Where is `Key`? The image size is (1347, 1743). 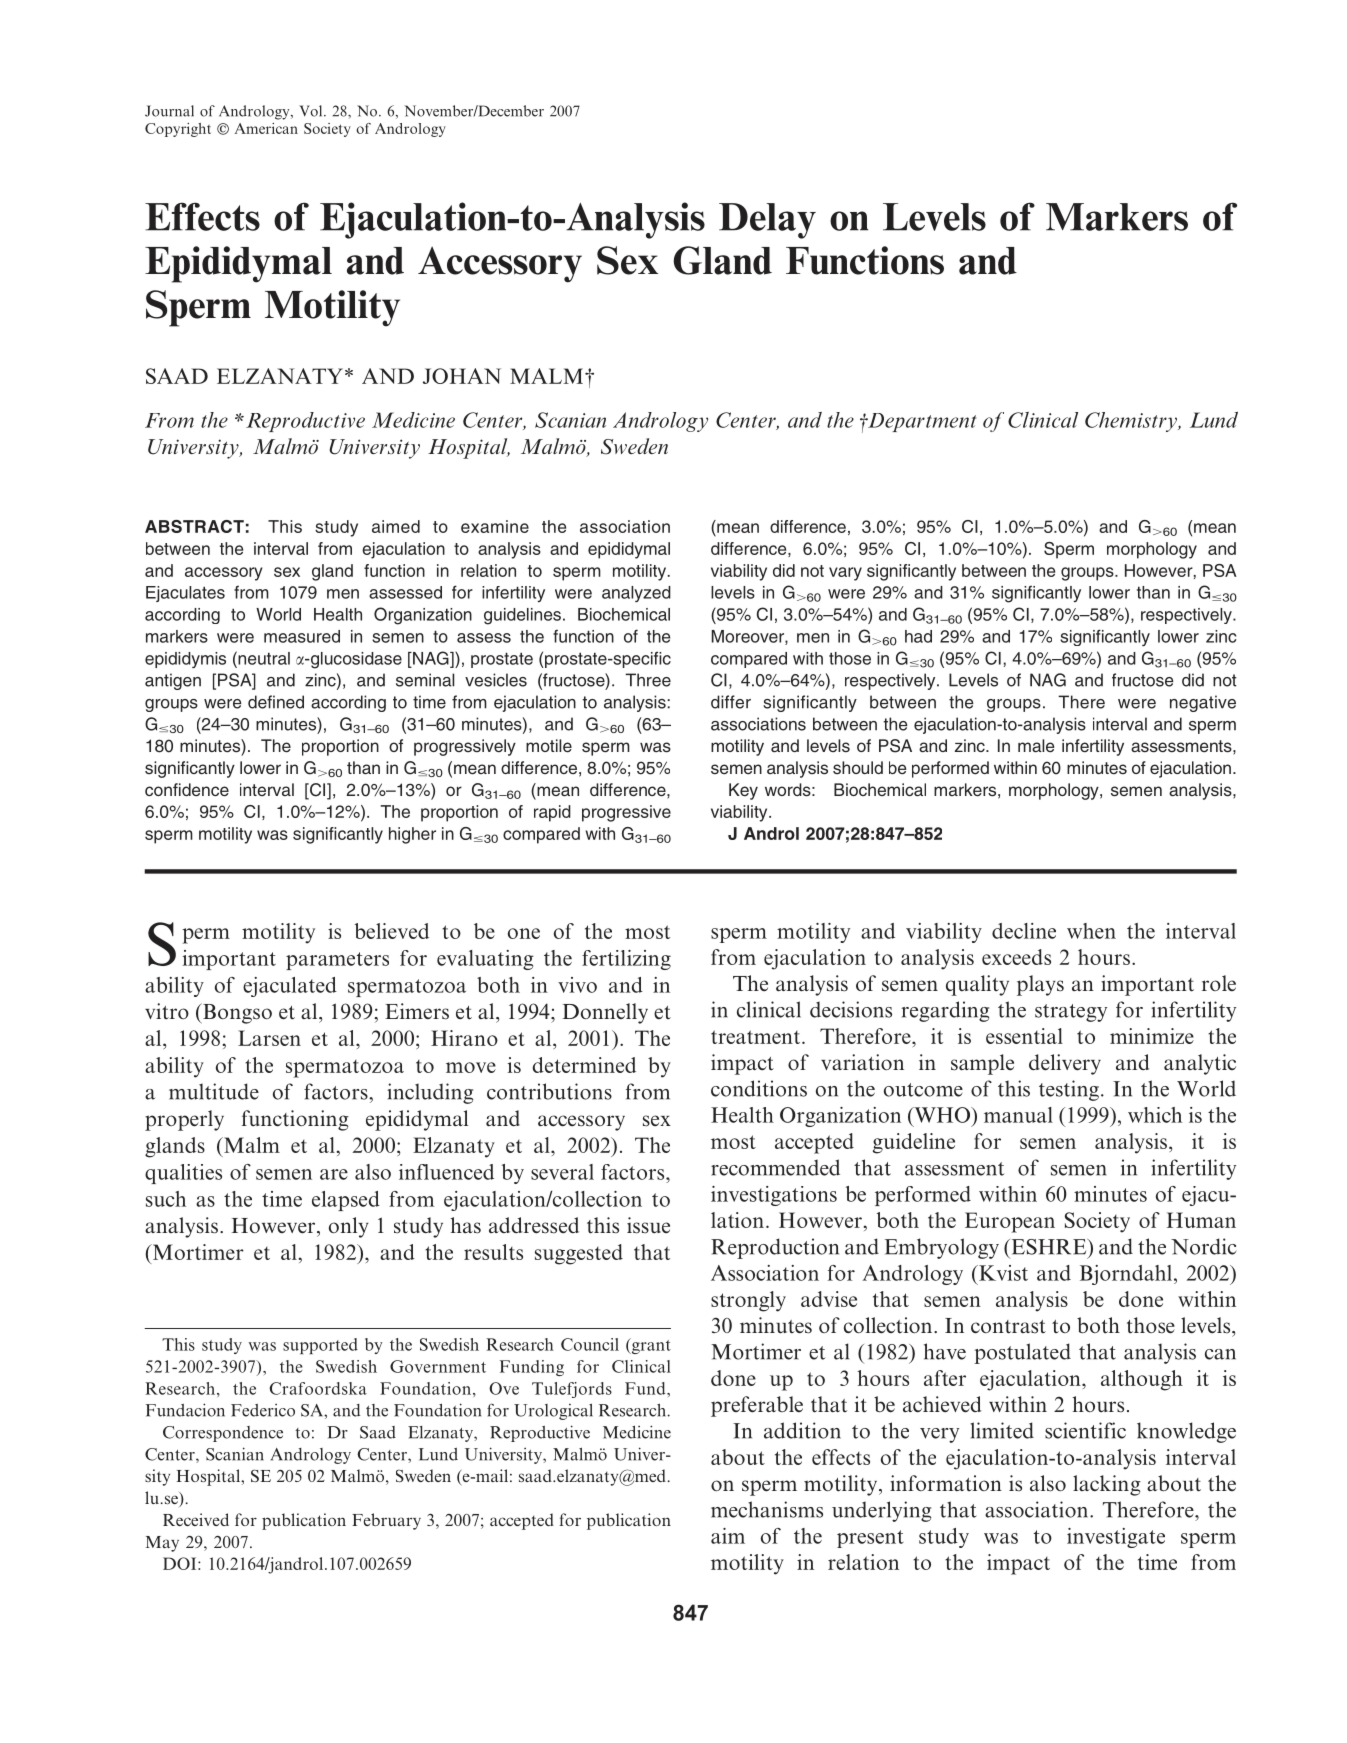 Key is located at coordinates (743, 791).
